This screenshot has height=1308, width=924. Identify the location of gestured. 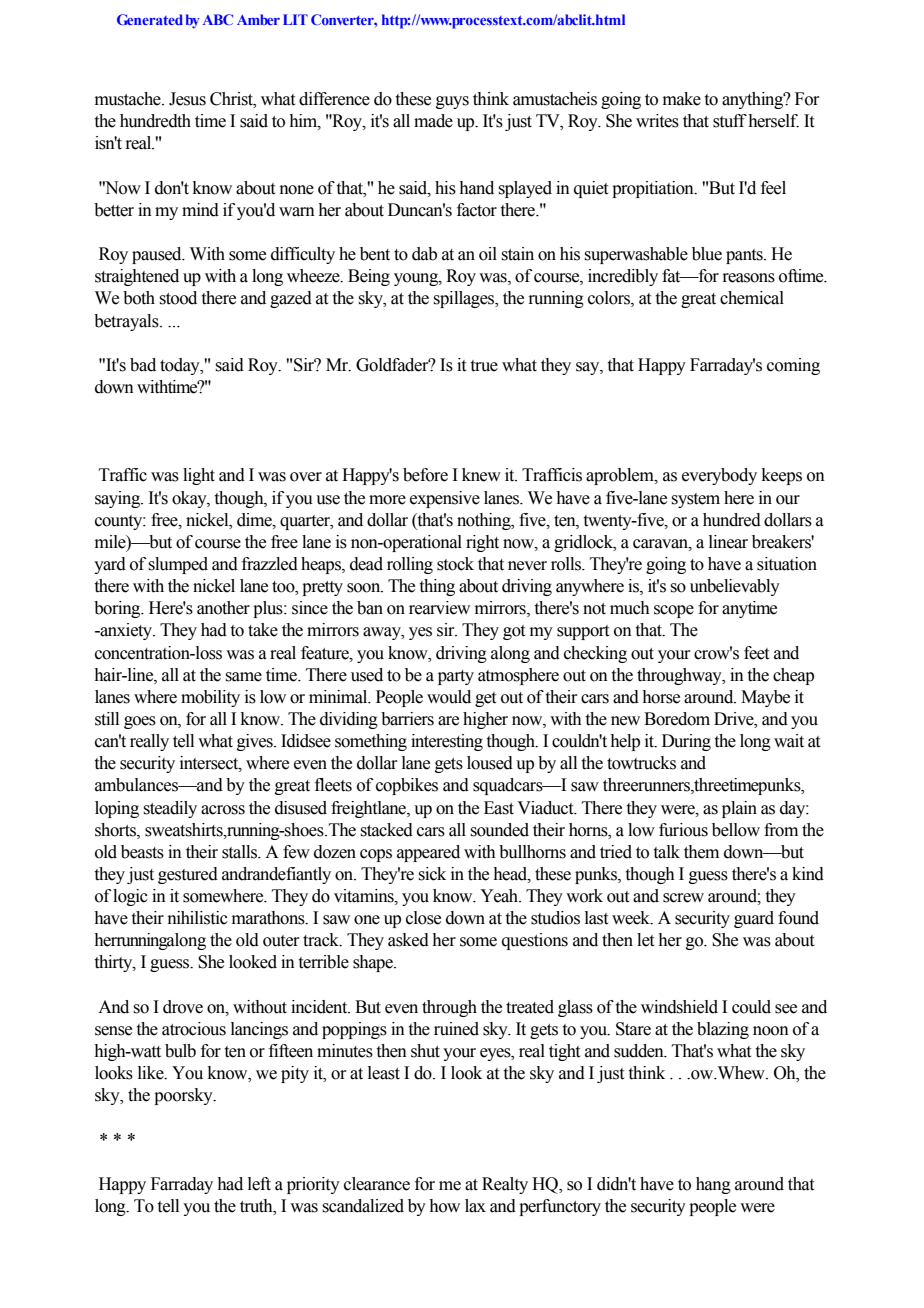
(188, 875).
